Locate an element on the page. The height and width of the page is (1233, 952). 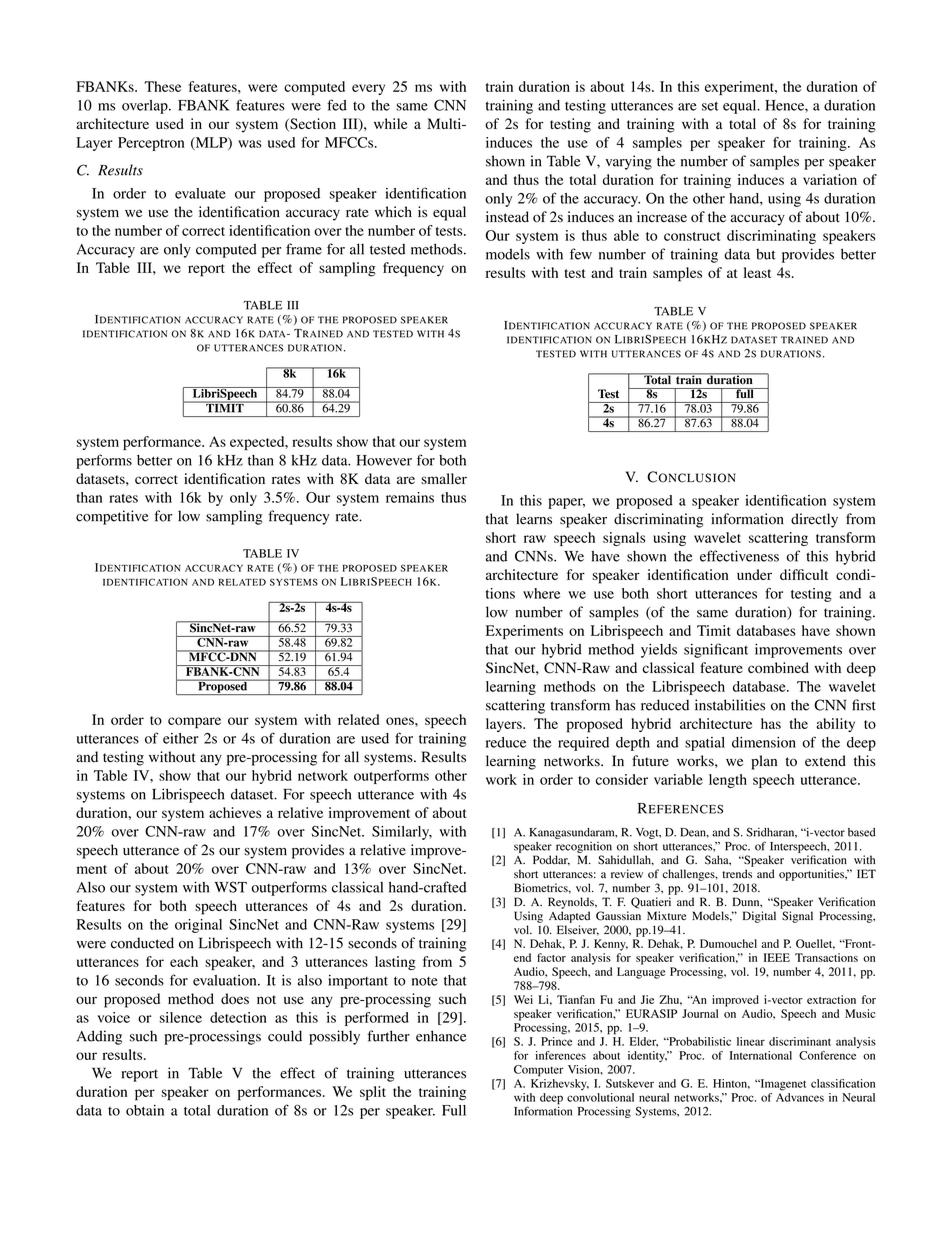
variation is located at coordinates (830, 179).
